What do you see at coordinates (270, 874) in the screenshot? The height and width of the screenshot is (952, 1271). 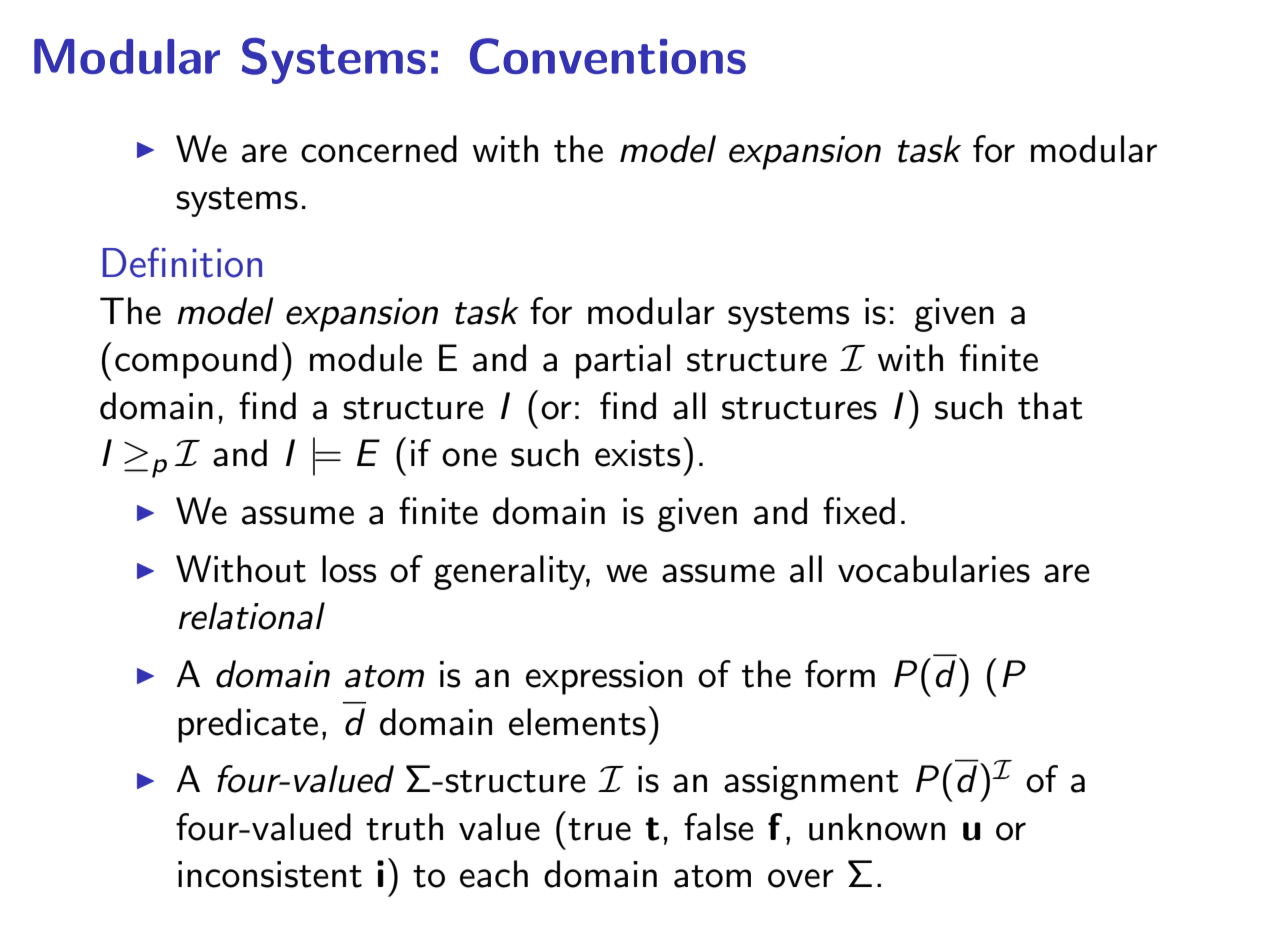 I see `inconsistent` at bounding box center [270, 874].
